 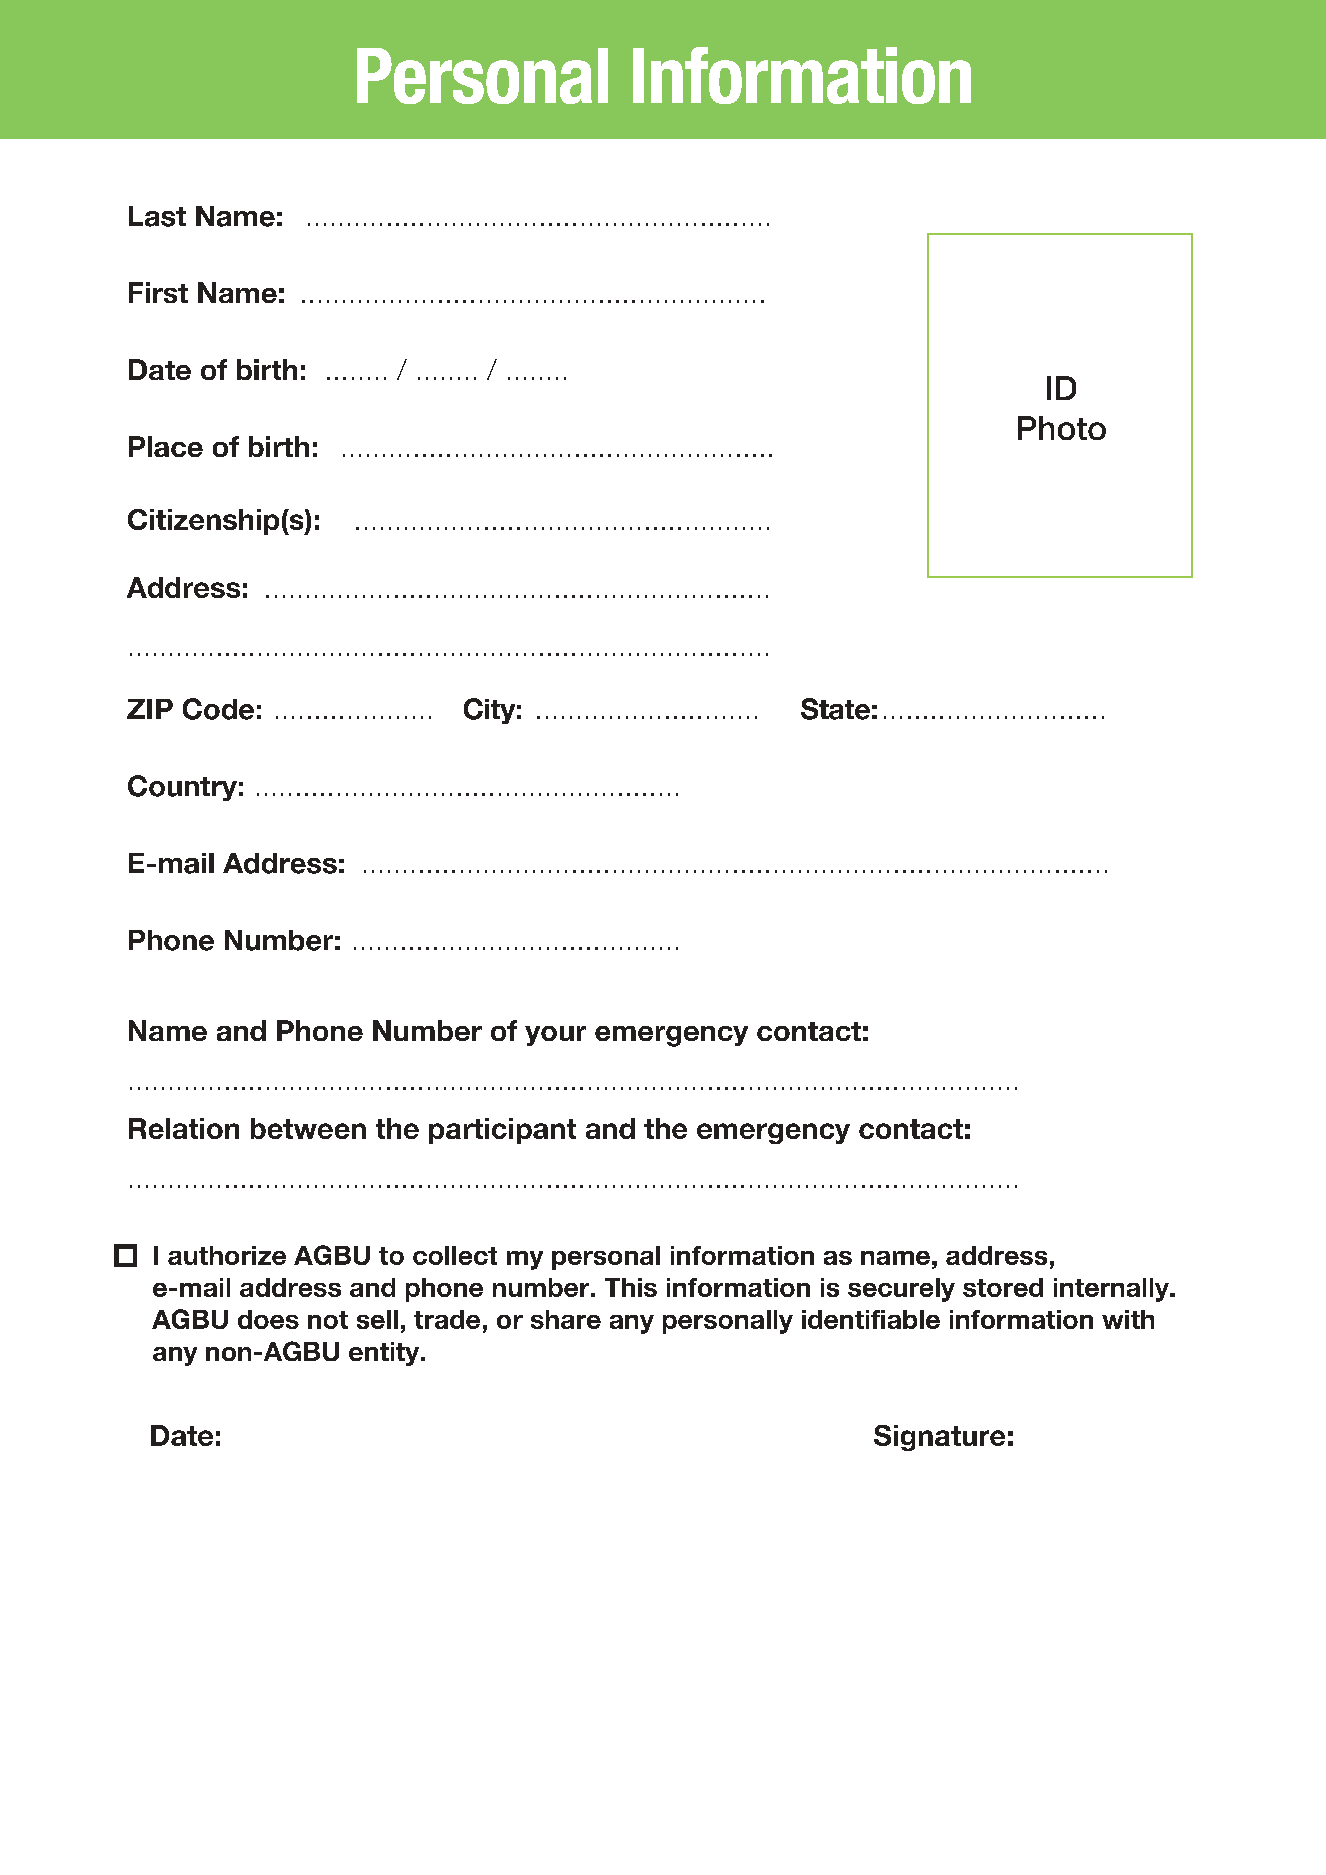 What do you see at coordinates (555, 1036) in the page?
I see `your` at bounding box center [555, 1036].
